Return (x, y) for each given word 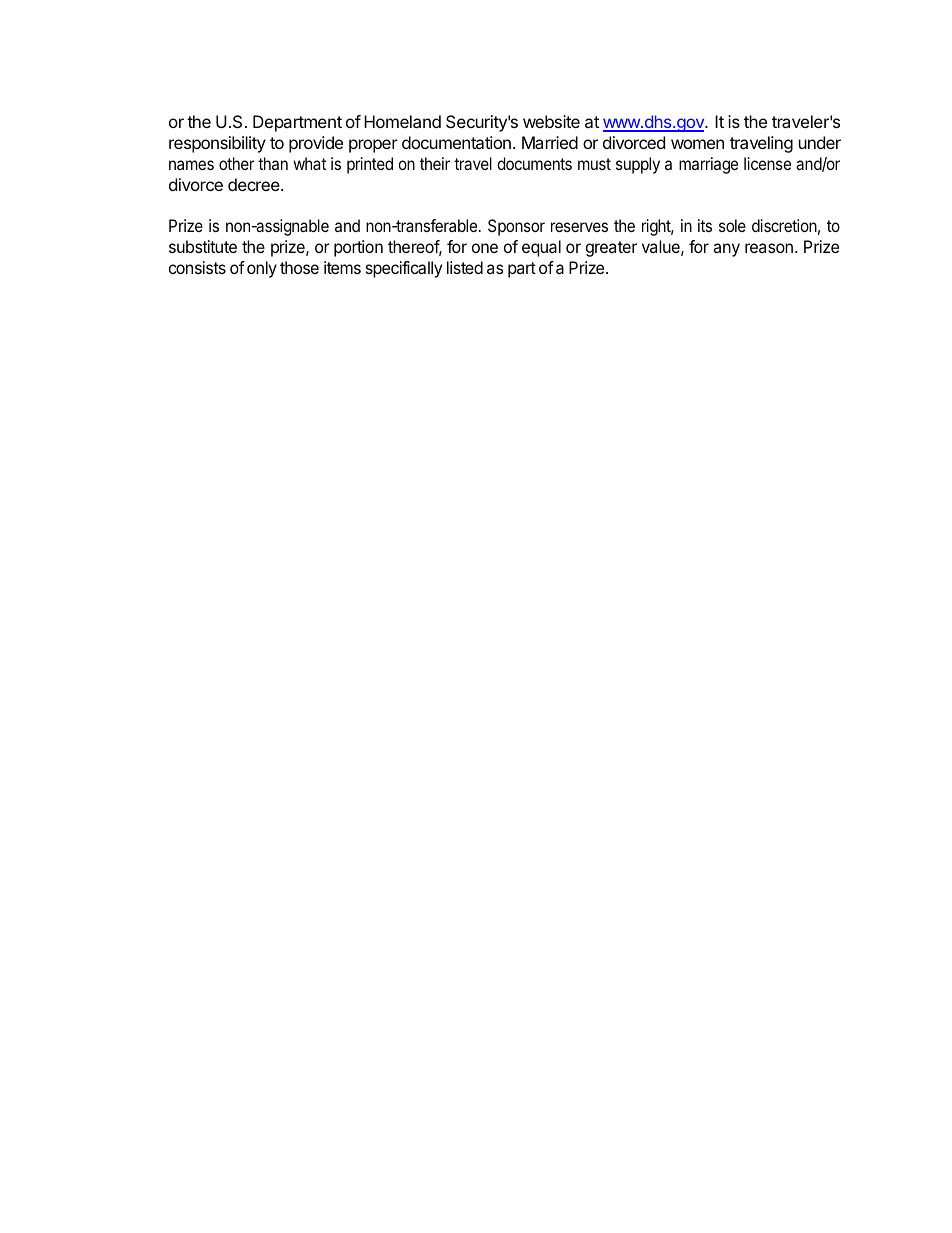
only (262, 269)
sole (732, 225)
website (551, 121)
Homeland (402, 121)
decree (255, 184)
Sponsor (516, 227)
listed (465, 267)
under (820, 142)
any (726, 250)
